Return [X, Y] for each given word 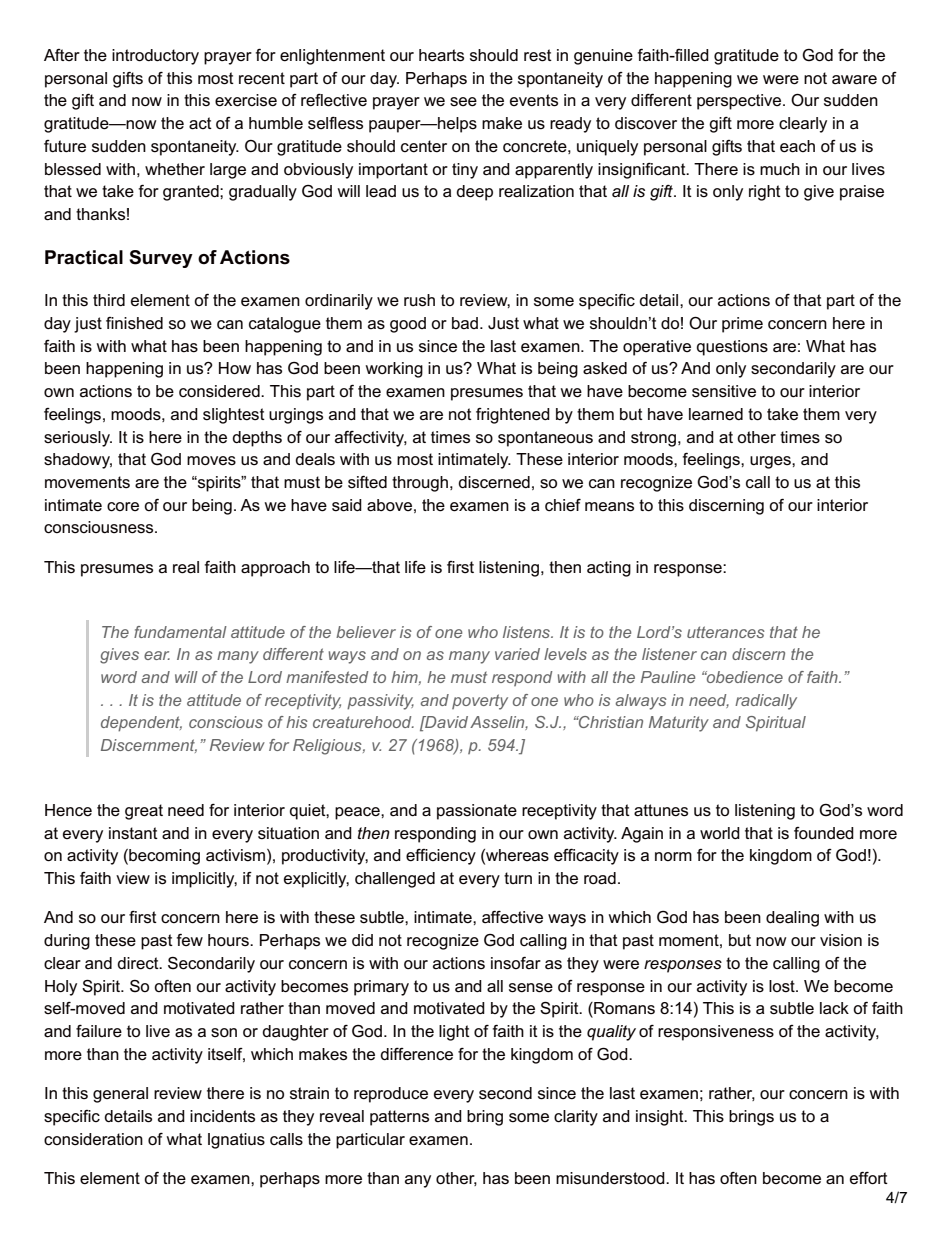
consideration [93, 1139]
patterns [399, 1118]
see [463, 102]
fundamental [180, 632]
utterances [726, 632]
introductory [155, 57]
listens [528, 632]
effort [869, 1178]
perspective [740, 102]
